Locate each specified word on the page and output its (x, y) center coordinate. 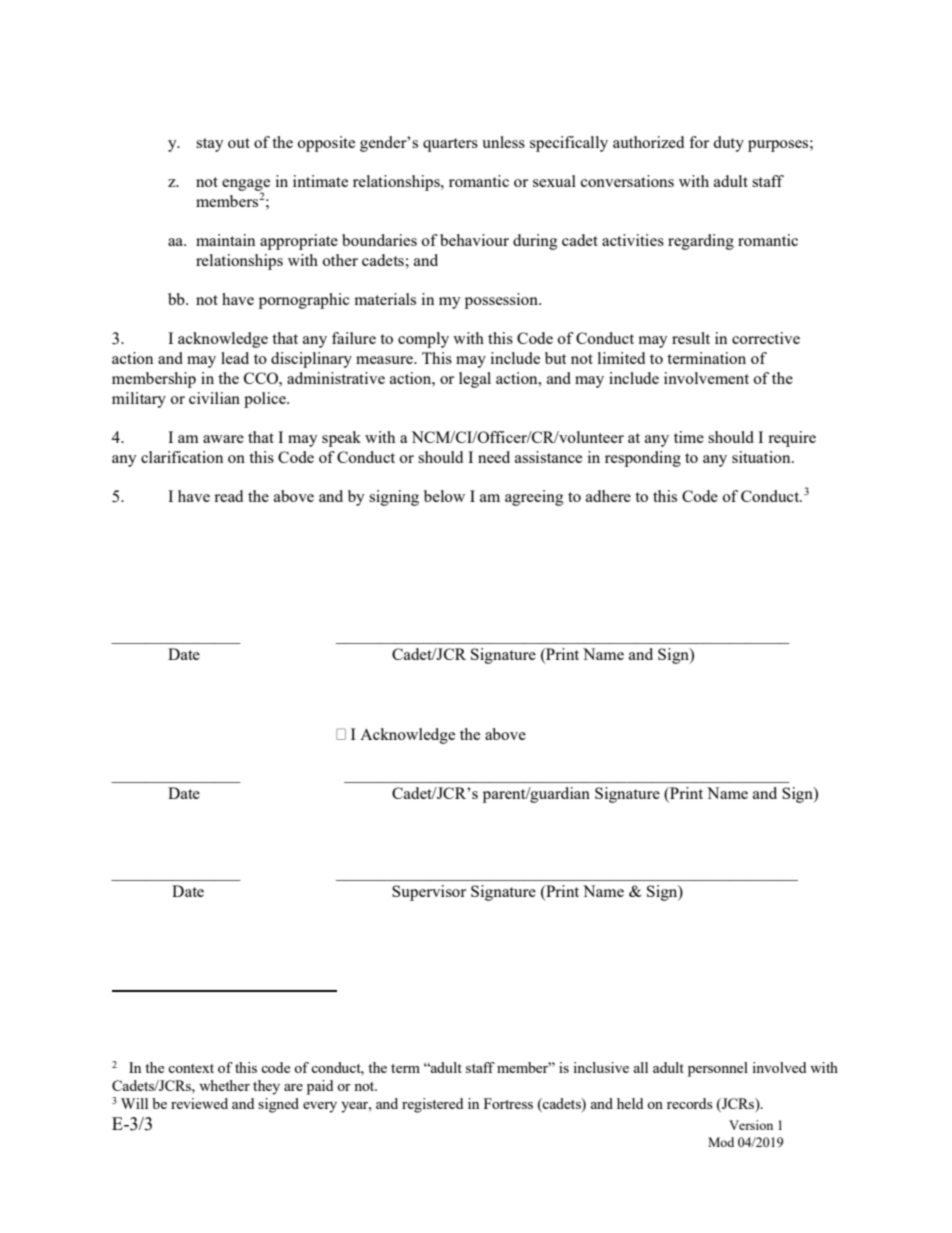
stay (210, 145)
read (228, 496)
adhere (608, 496)
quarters (450, 145)
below (444, 496)
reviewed (199, 1103)
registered (432, 1105)
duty (728, 144)
